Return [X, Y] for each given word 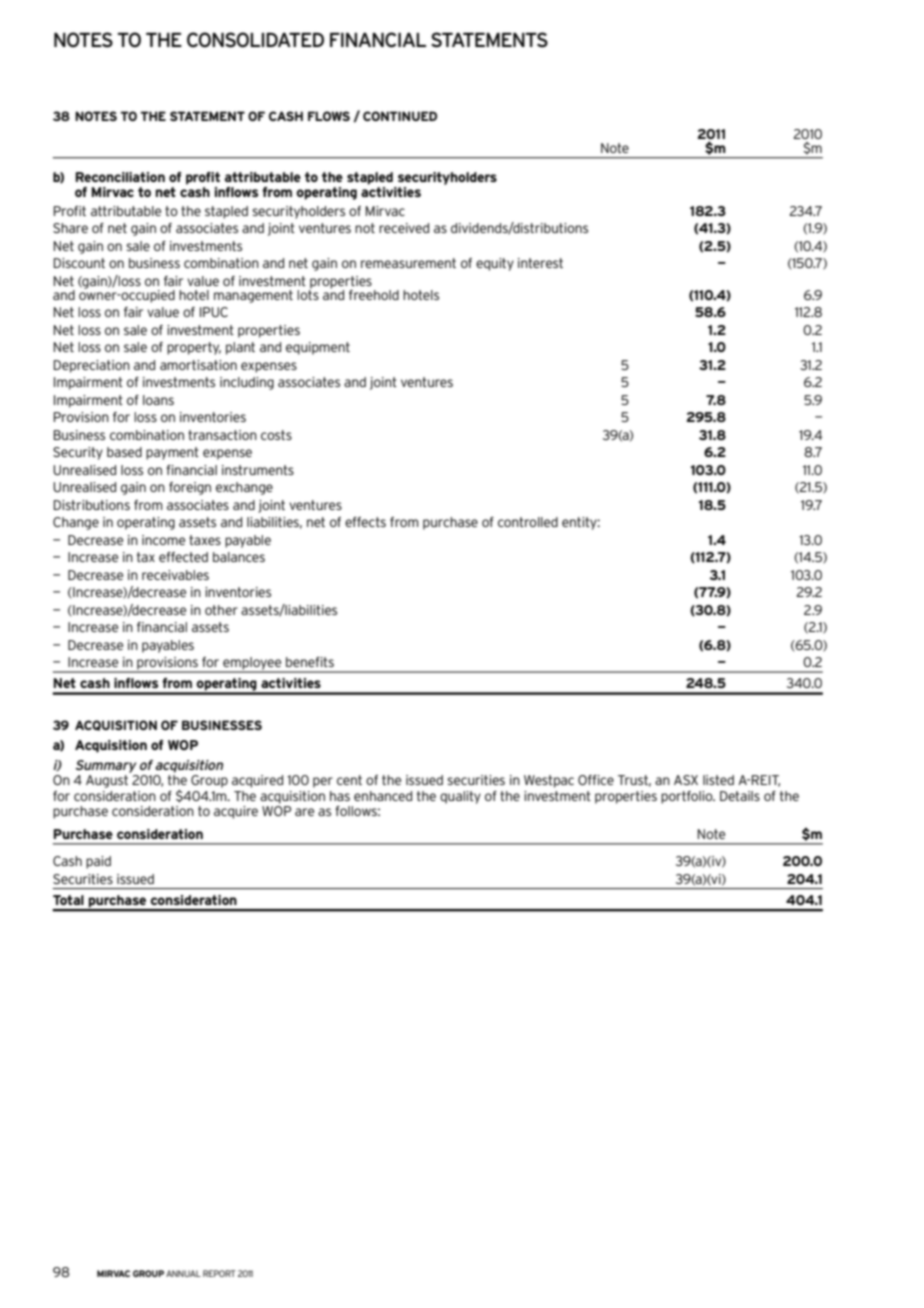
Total [68, 900]
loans [158, 400]
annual [183, 1273]
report [219, 1273]
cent [349, 780]
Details [740, 796]
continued [400, 116]
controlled [528, 522]
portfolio [688, 797]
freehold [374, 295]
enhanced [383, 796]
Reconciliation [120, 177]
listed [718, 780]
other [221, 610]
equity [495, 264]
